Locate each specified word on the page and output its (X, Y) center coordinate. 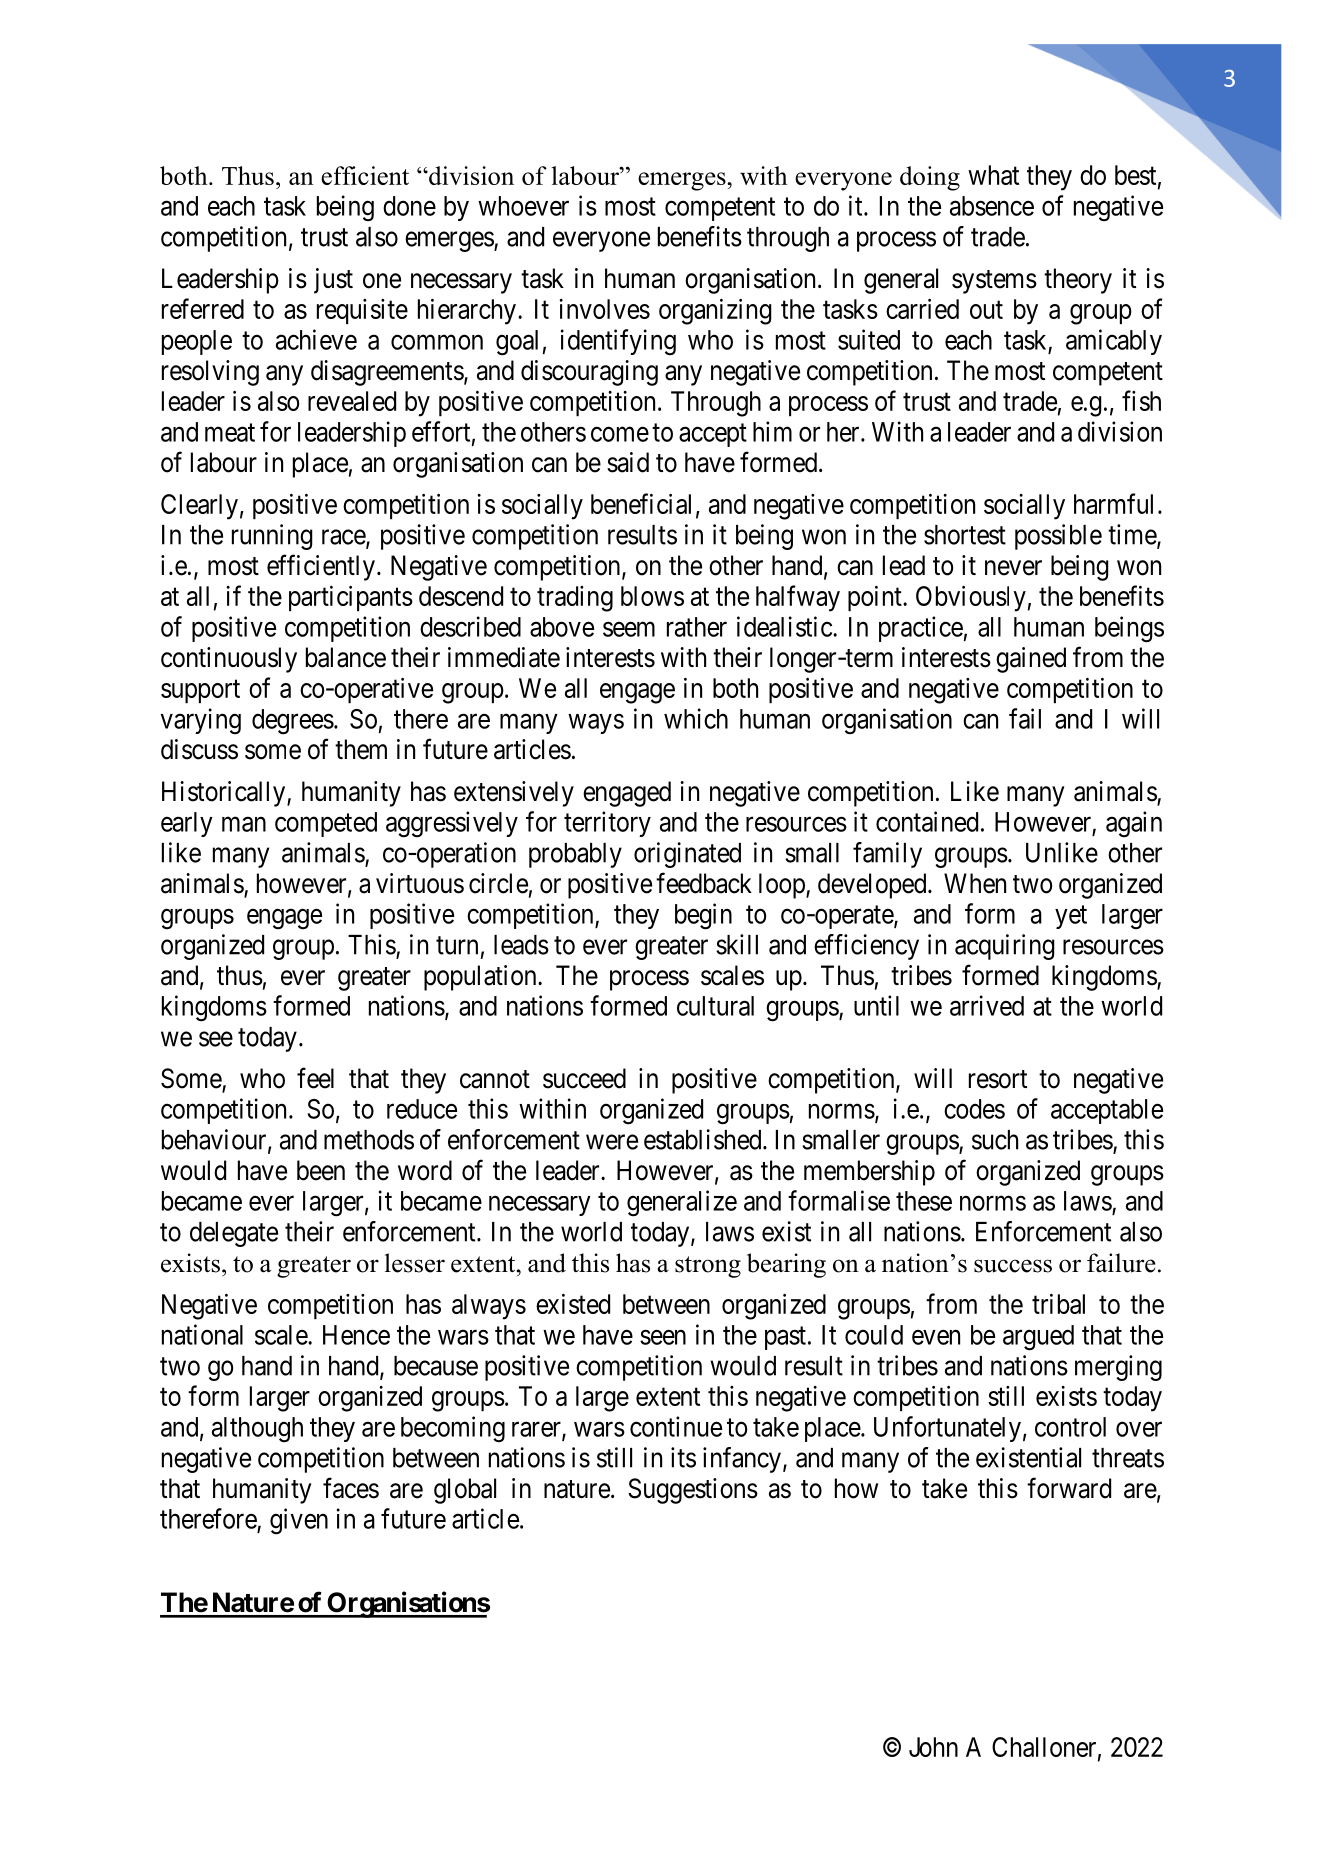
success (1013, 1266)
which (696, 718)
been (321, 1170)
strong (708, 1267)
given (299, 1521)
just (333, 281)
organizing (715, 312)
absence (992, 206)
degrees (293, 722)
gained (1031, 660)
